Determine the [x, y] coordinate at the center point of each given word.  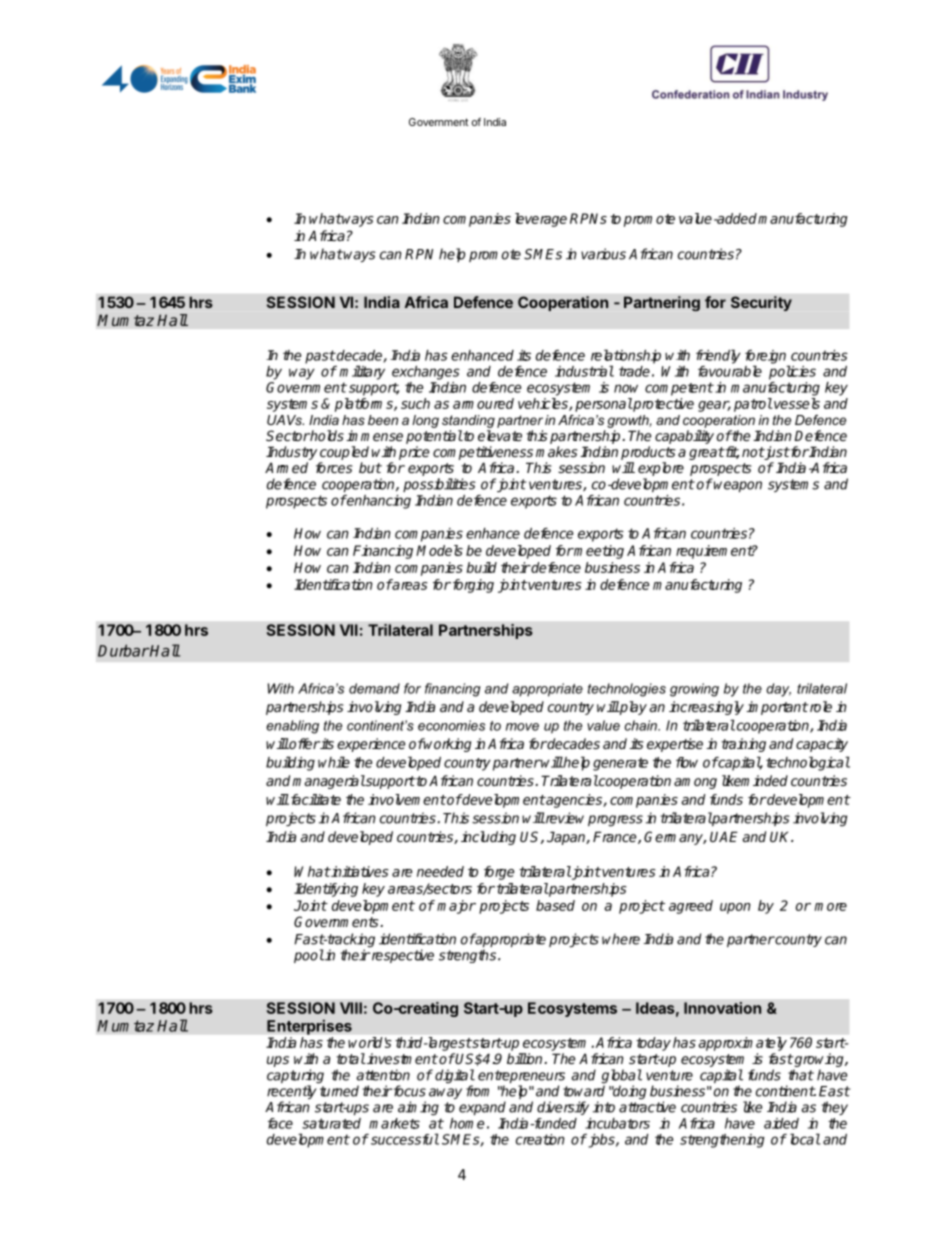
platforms [365, 405]
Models [439, 550]
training [743, 745]
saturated [331, 1123]
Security [761, 303]
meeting [598, 552]
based [555, 905]
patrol [753, 405]
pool [309, 956]
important [777, 708]
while [334, 762]
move [522, 727]
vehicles [544, 404]
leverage [541, 220]
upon [735, 908]
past [320, 357]
